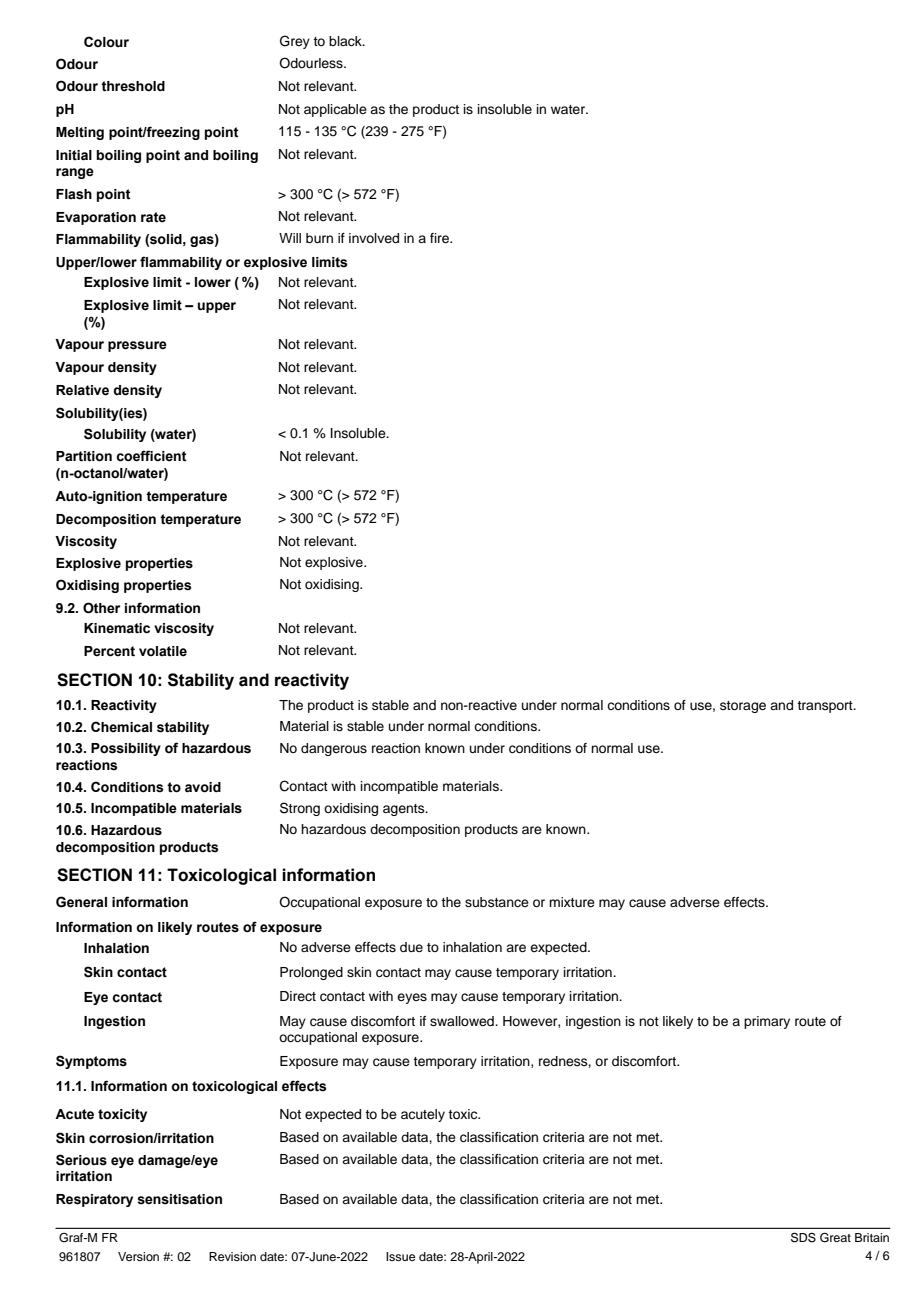  Describe the element at coordinates (138, 1256) in the page. I see `Version` at that location.
